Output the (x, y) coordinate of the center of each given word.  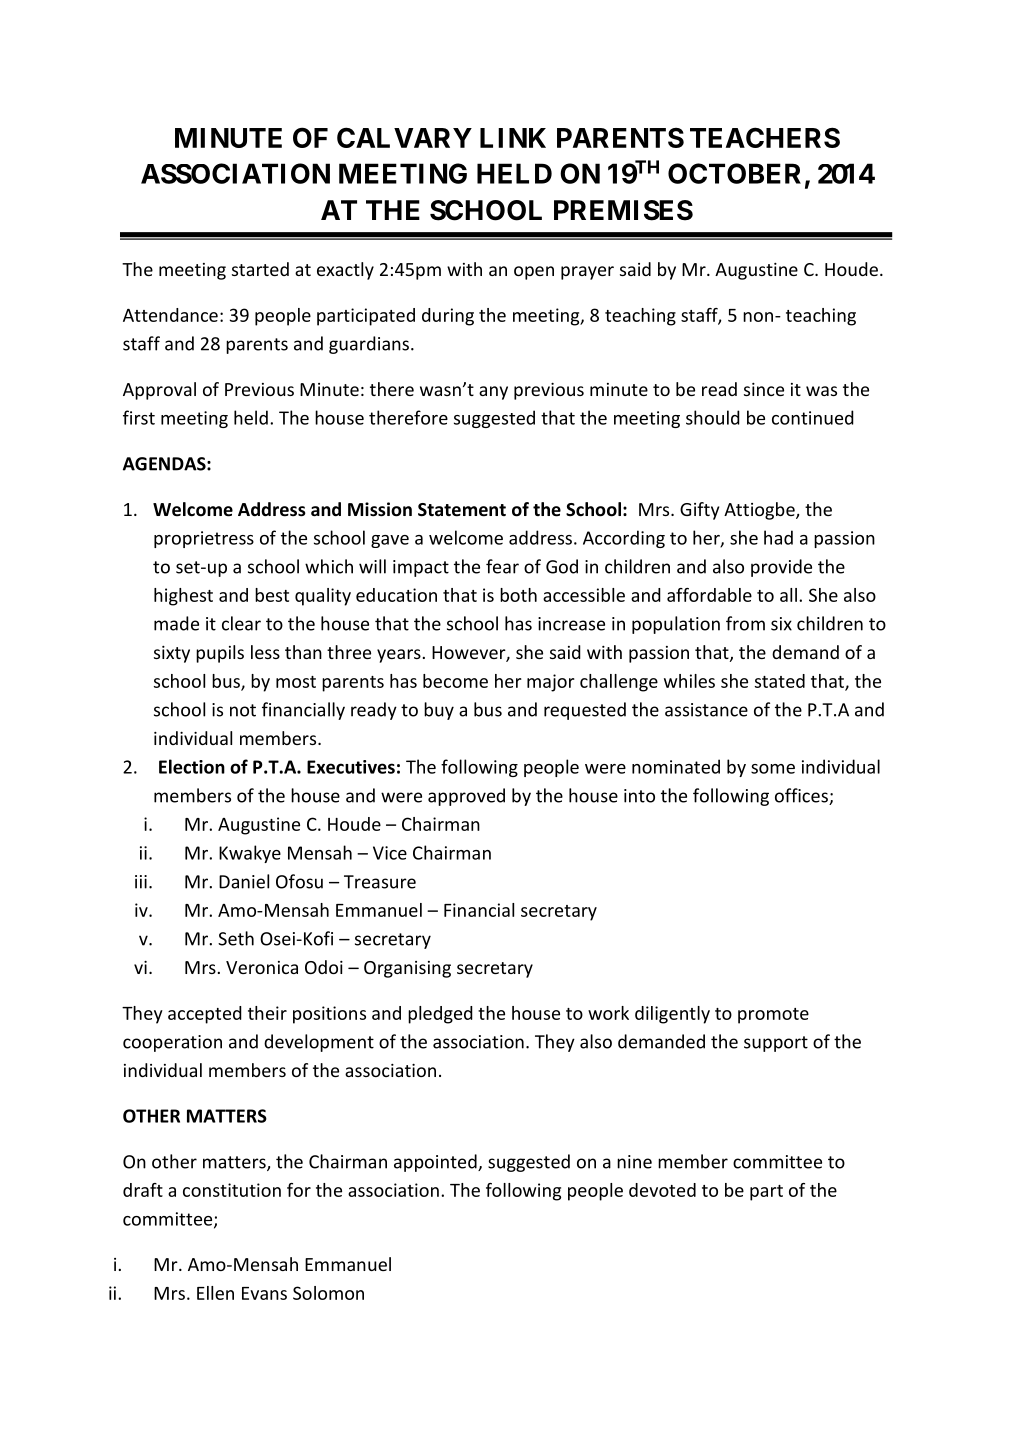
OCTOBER (734, 173)
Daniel (244, 881)
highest (183, 597)
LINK (513, 138)
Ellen (215, 1293)
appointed (436, 1163)
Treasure (380, 882)
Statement (462, 510)
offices (802, 796)
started (260, 269)
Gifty (699, 511)
